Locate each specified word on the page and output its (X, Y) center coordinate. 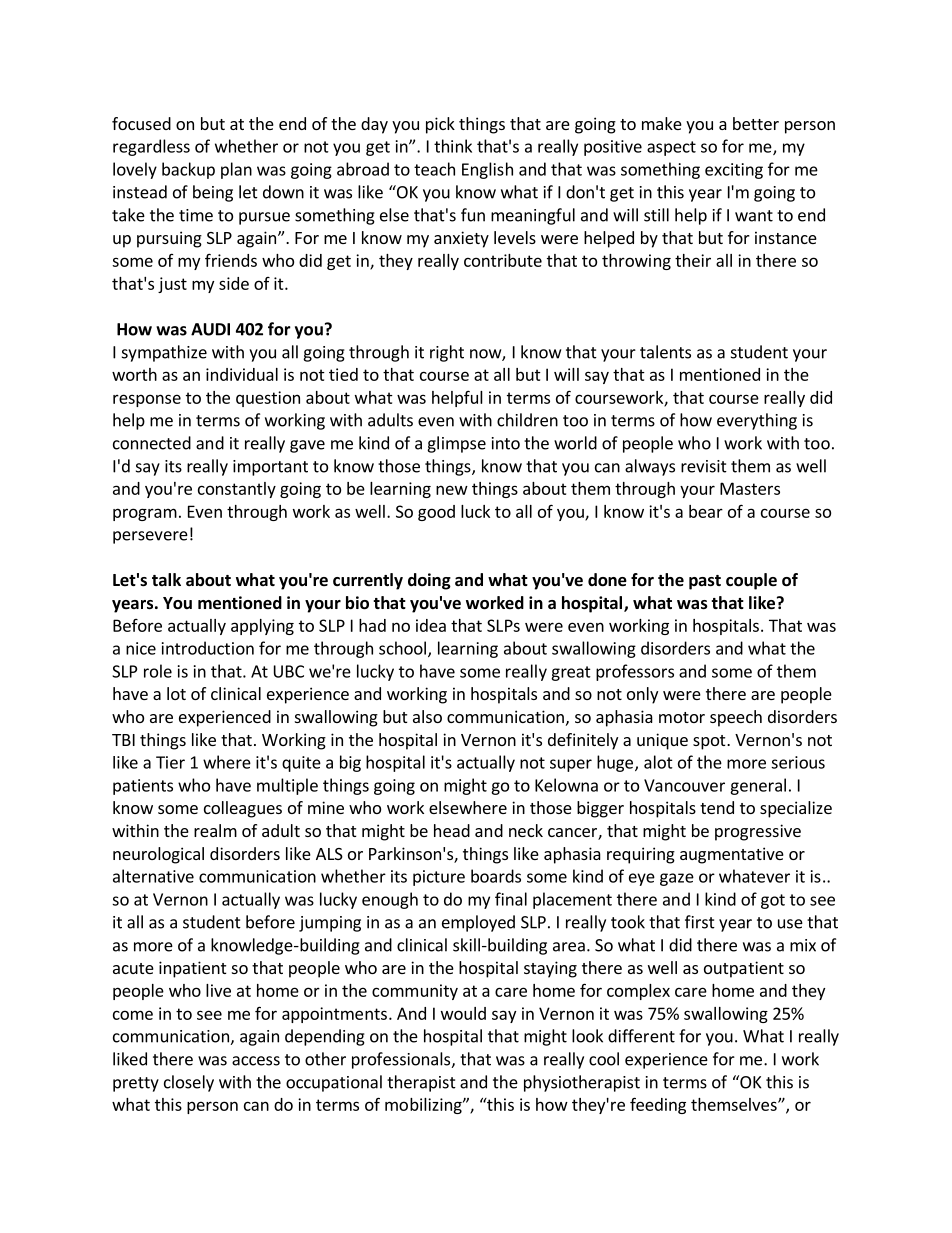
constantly (237, 490)
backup (188, 170)
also (427, 716)
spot (710, 742)
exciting (734, 171)
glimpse (456, 444)
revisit (704, 466)
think (453, 146)
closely (189, 1083)
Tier (170, 762)
